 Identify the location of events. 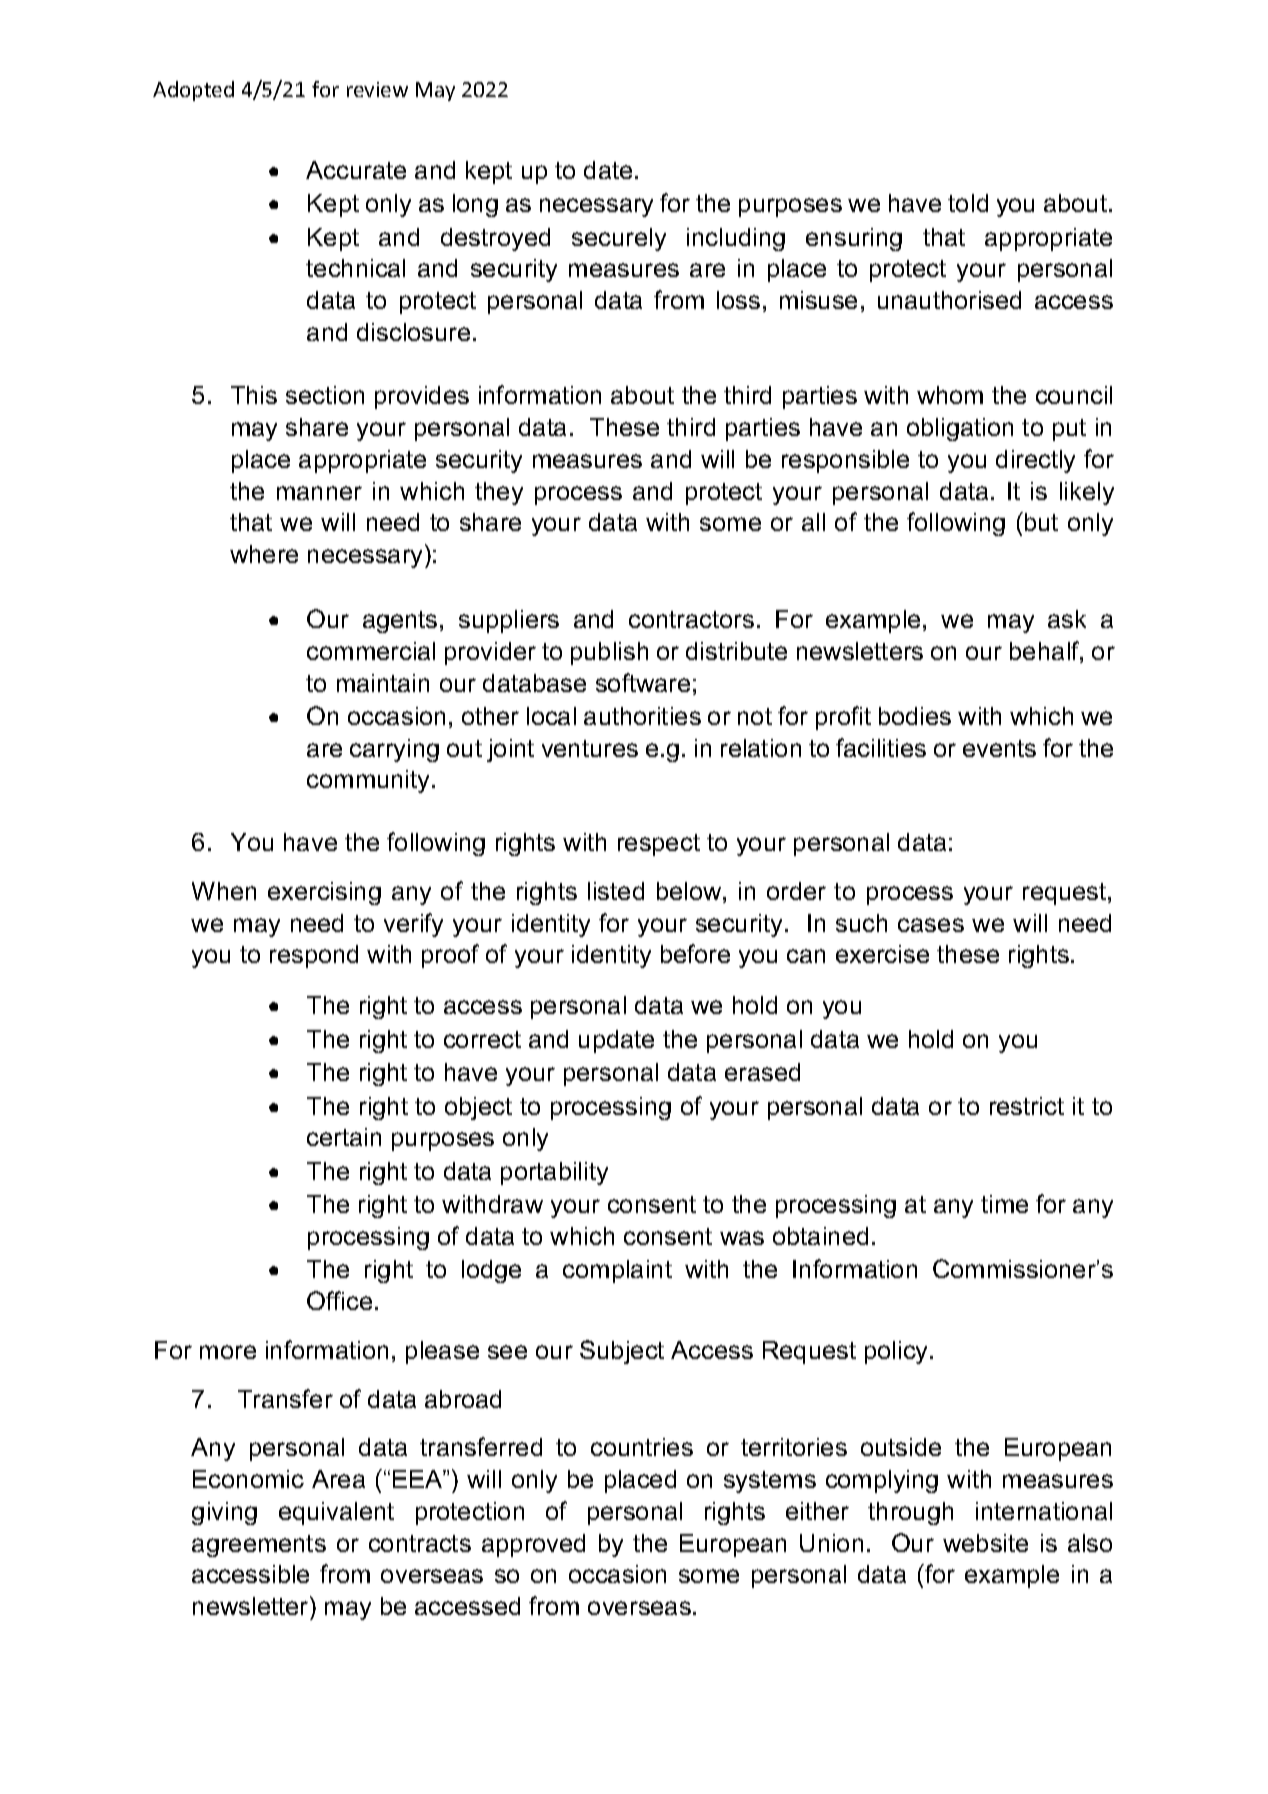
(999, 748).
